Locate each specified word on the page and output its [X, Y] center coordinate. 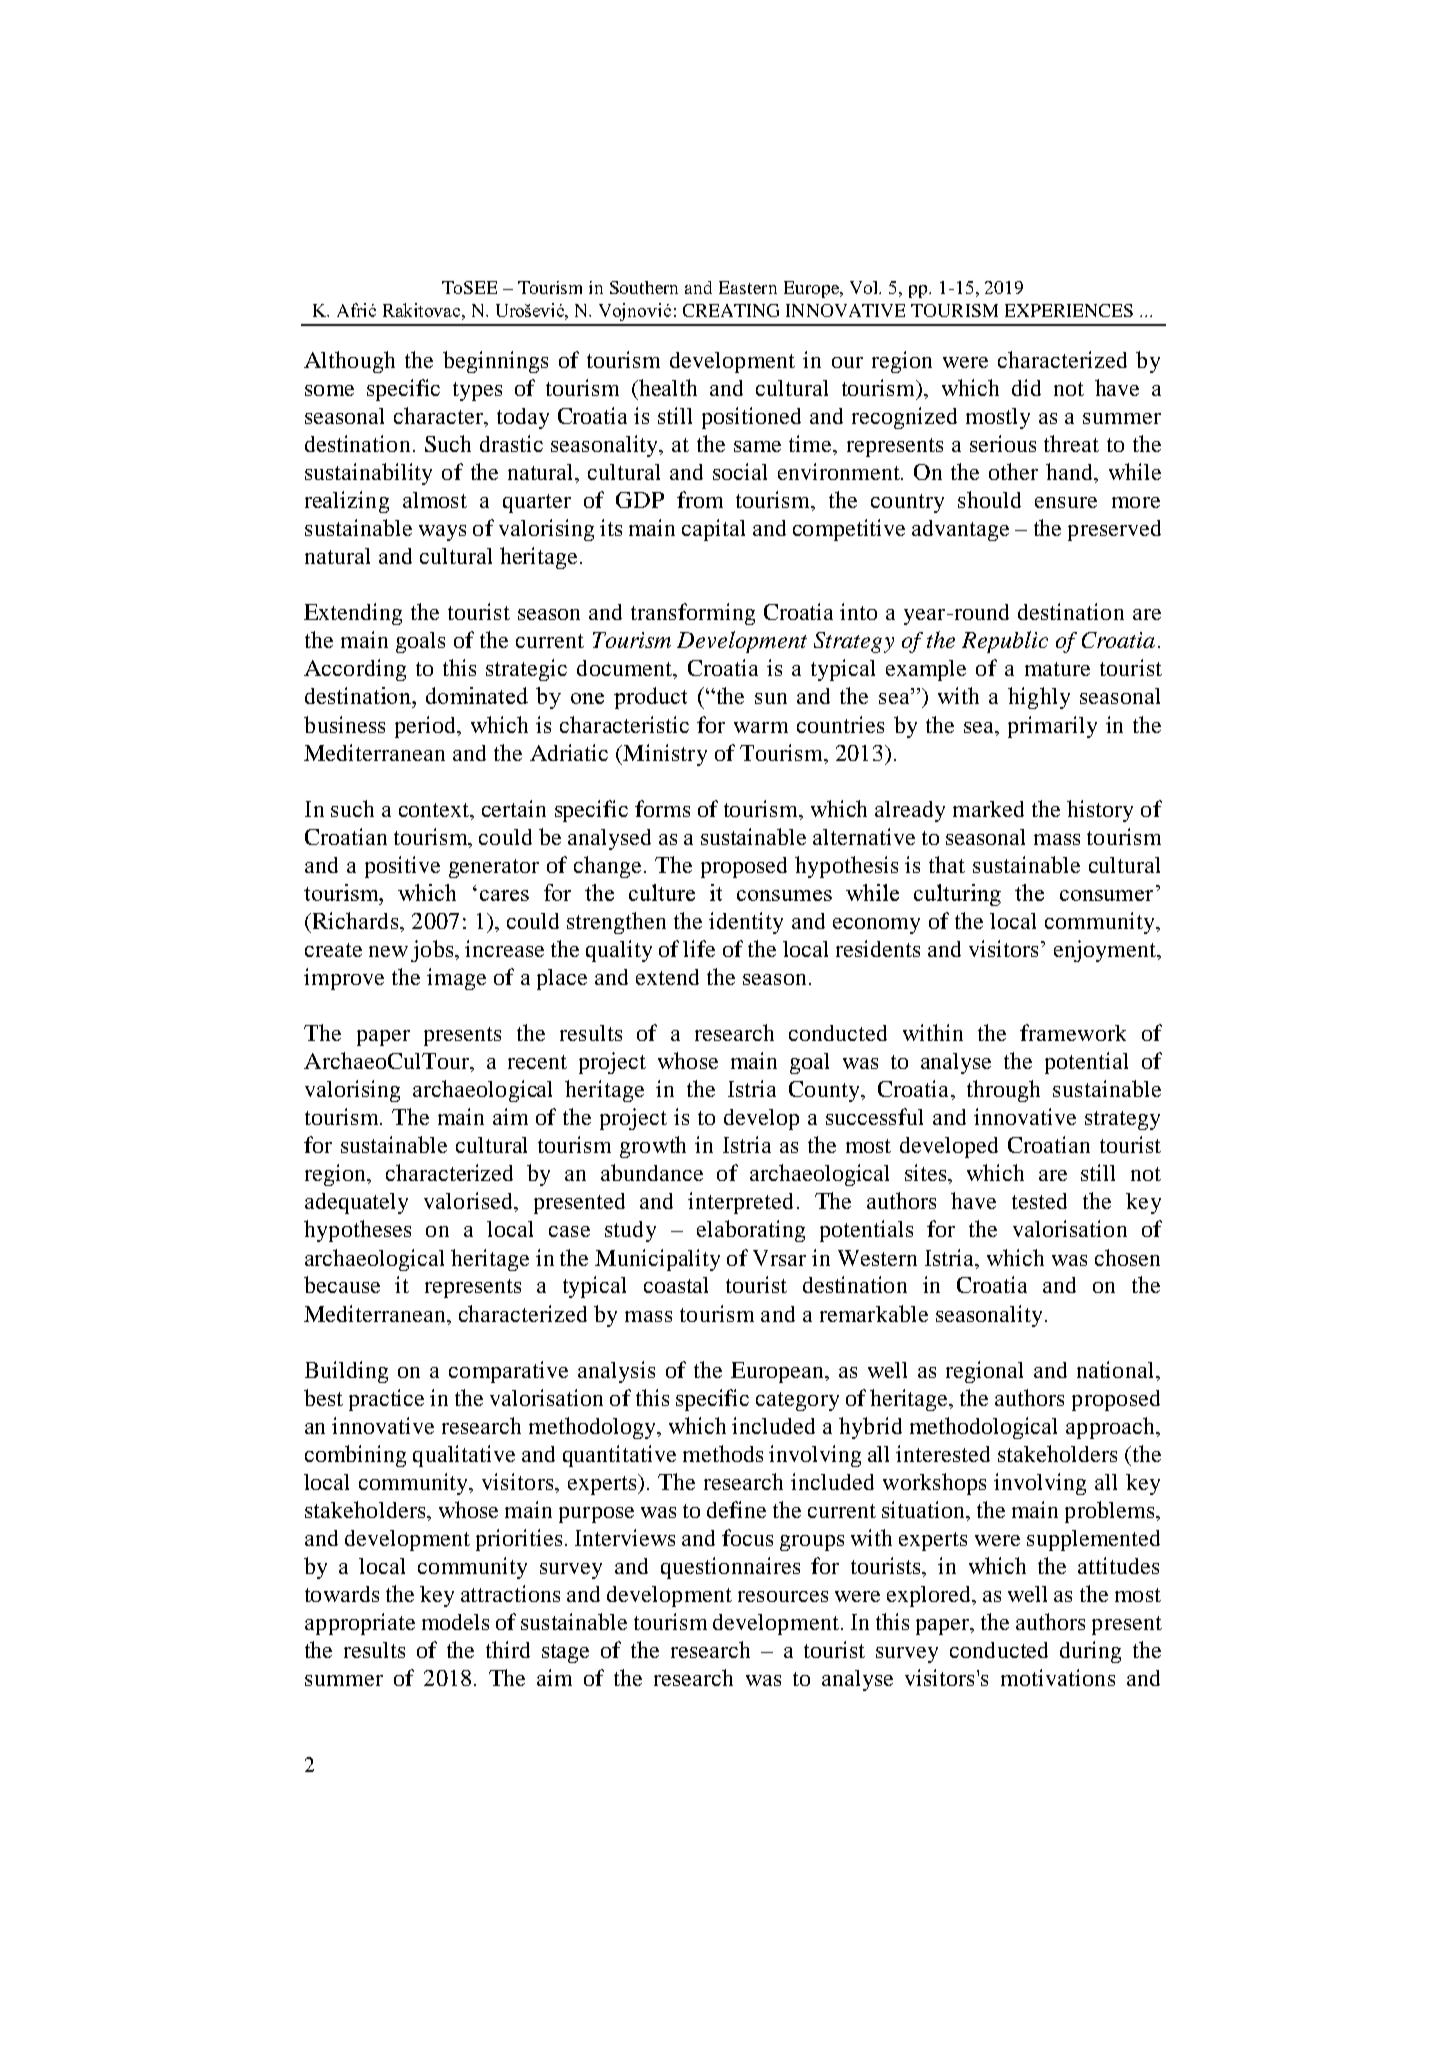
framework [1073, 1032]
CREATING [731, 310]
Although [349, 362]
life [699, 948]
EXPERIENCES [1069, 310]
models [455, 1622]
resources [783, 1596]
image [456, 979]
